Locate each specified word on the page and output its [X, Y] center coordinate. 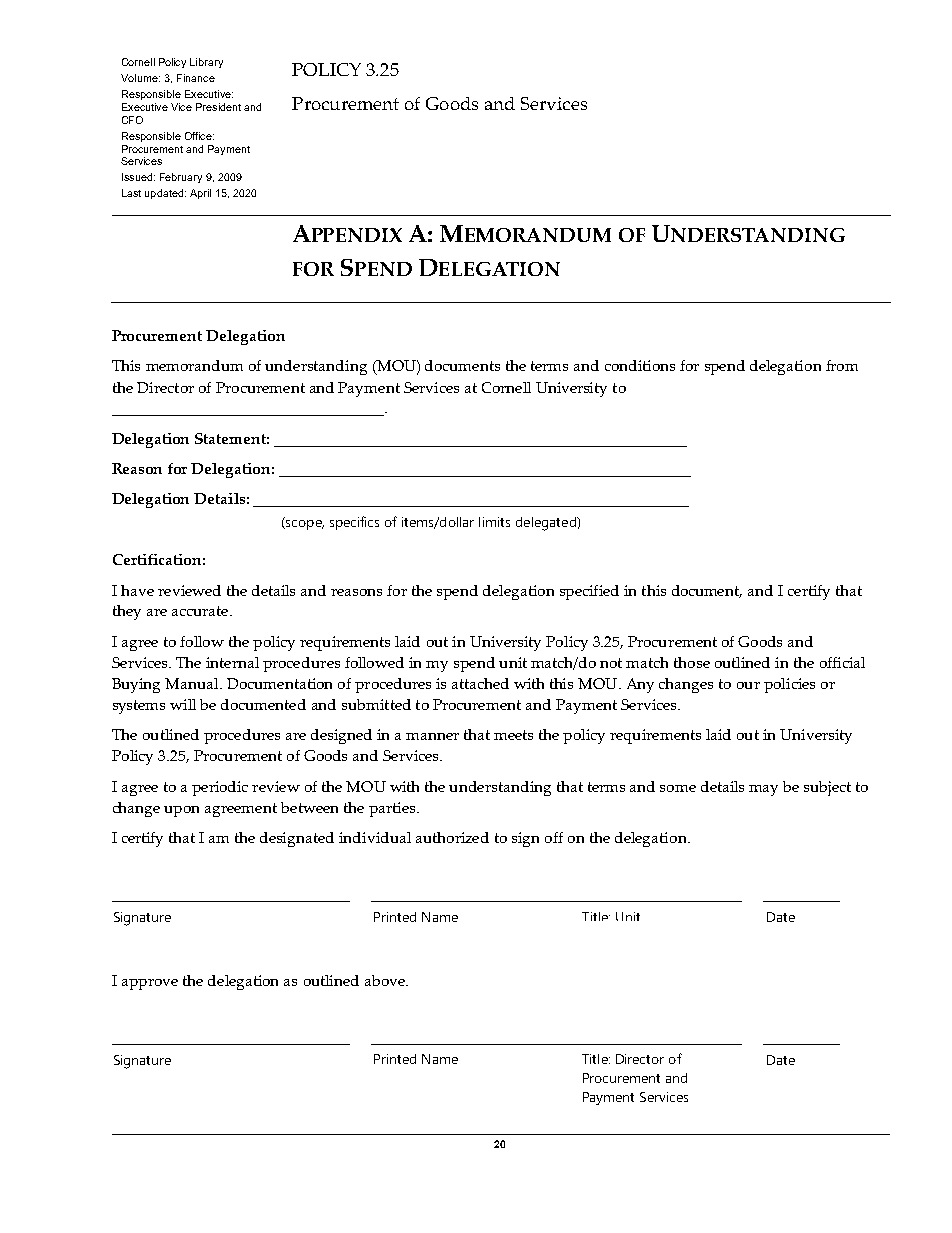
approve [150, 984]
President [218, 107]
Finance [196, 78]
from [842, 365]
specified [589, 592]
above [386, 980]
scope [304, 523]
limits [494, 522]
